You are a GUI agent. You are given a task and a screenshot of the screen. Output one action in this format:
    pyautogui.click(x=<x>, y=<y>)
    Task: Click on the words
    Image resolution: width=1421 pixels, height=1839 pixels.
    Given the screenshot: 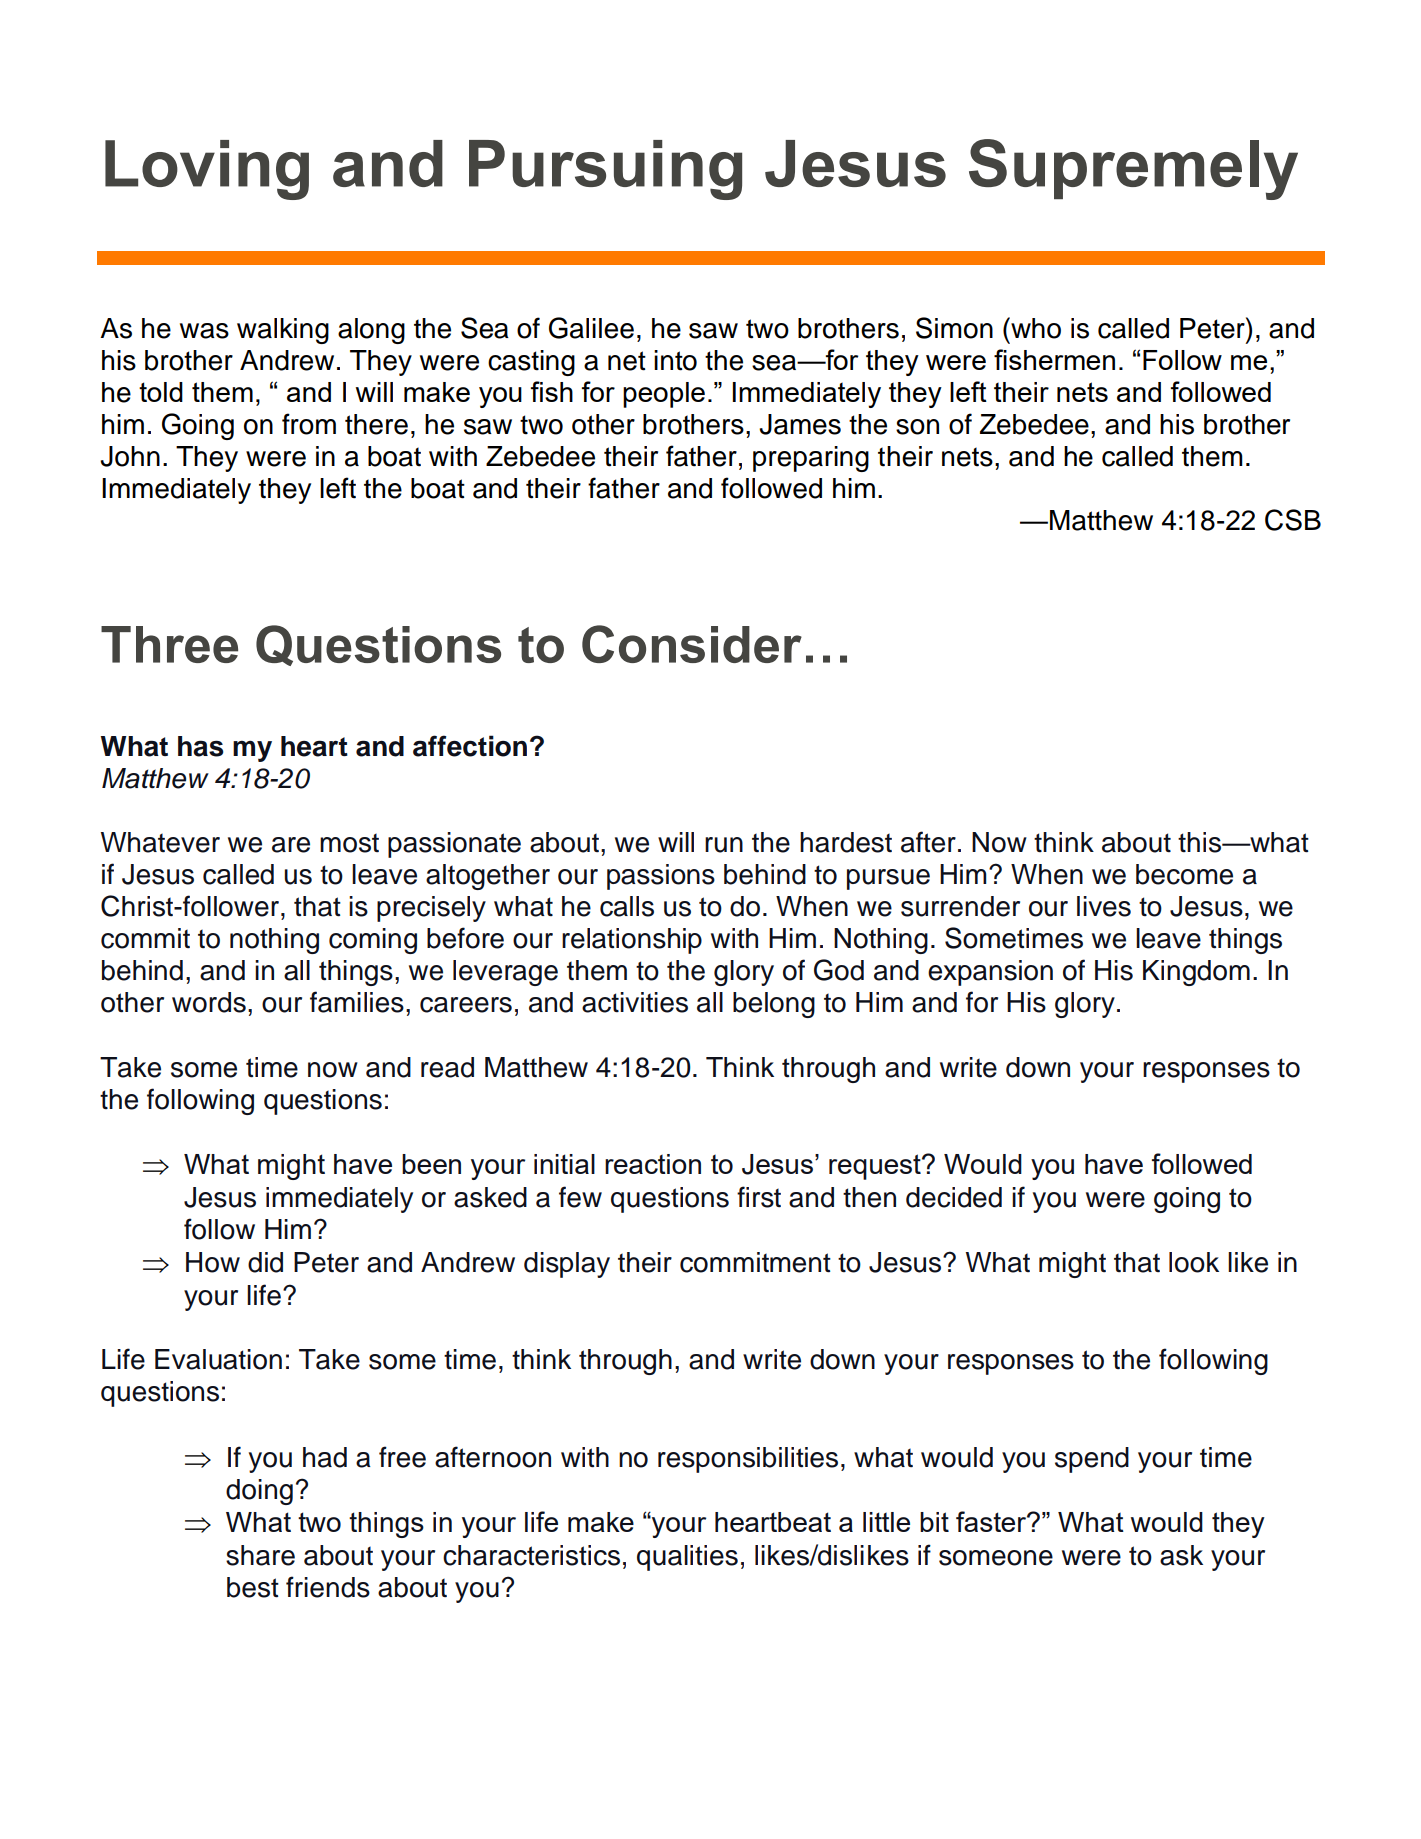 What is the action you would take?
    pyautogui.click(x=209, y=1002)
